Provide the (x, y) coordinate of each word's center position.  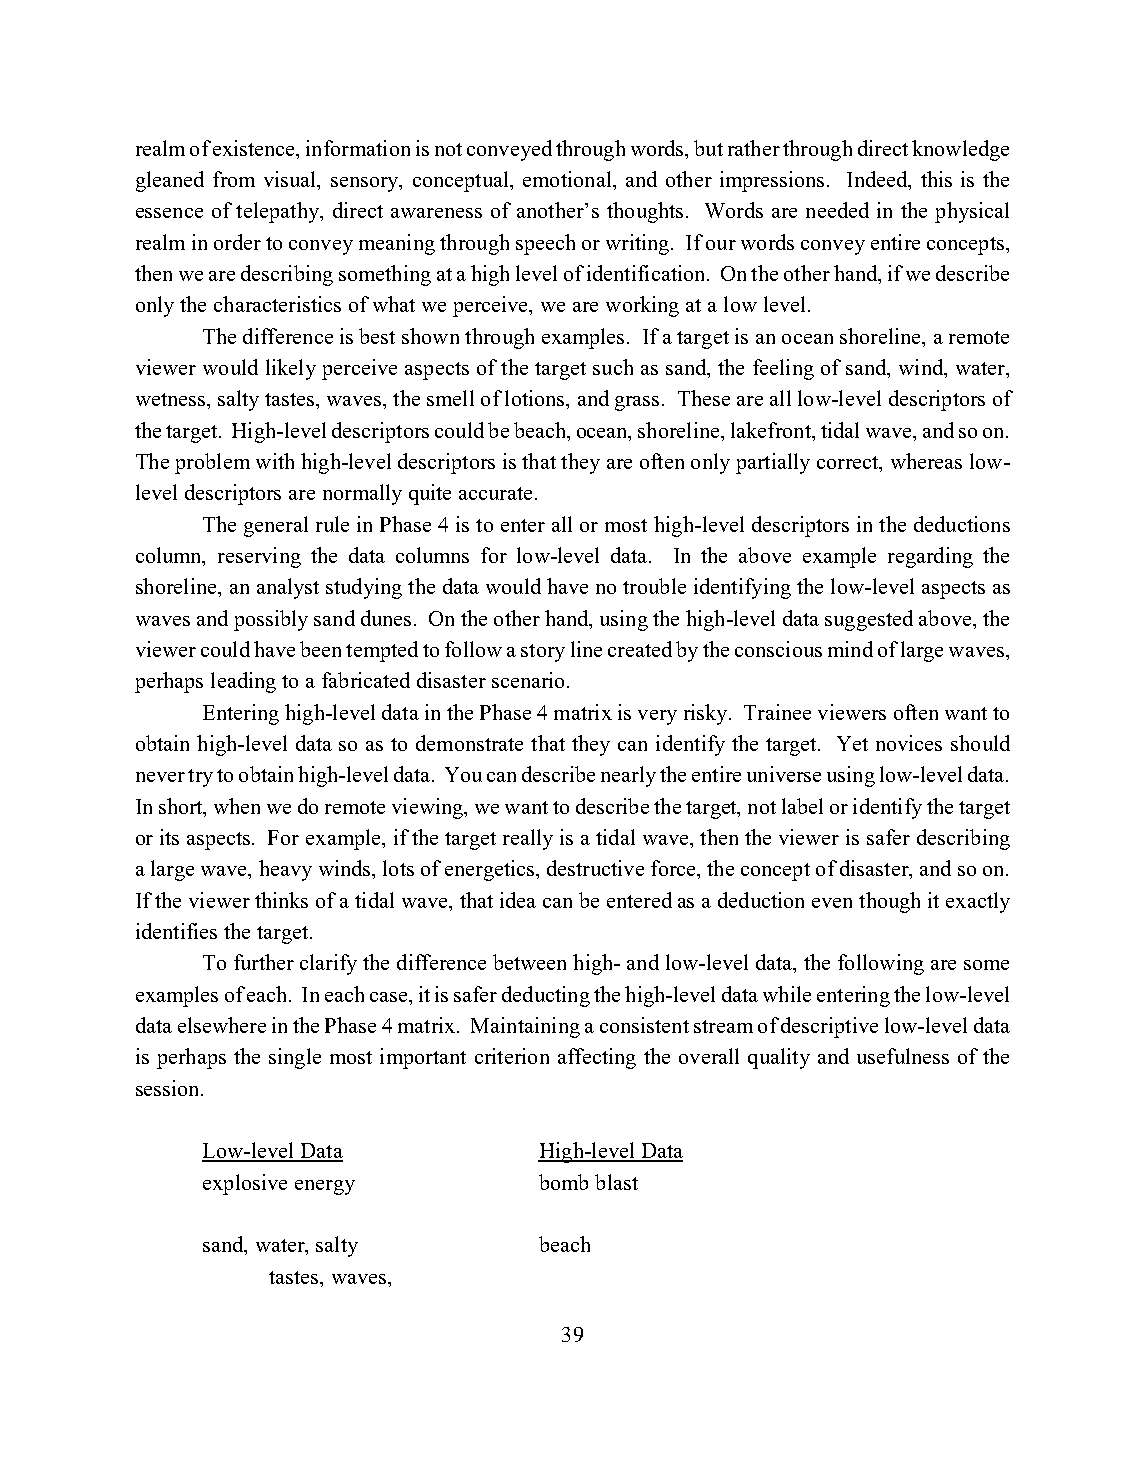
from (234, 179)
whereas (926, 461)
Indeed (878, 180)
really (528, 839)
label (802, 806)
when (237, 806)
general (276, 526)
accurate (497, 493)
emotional (568, 179)
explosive (245, 1184)
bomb (563, 1182)
